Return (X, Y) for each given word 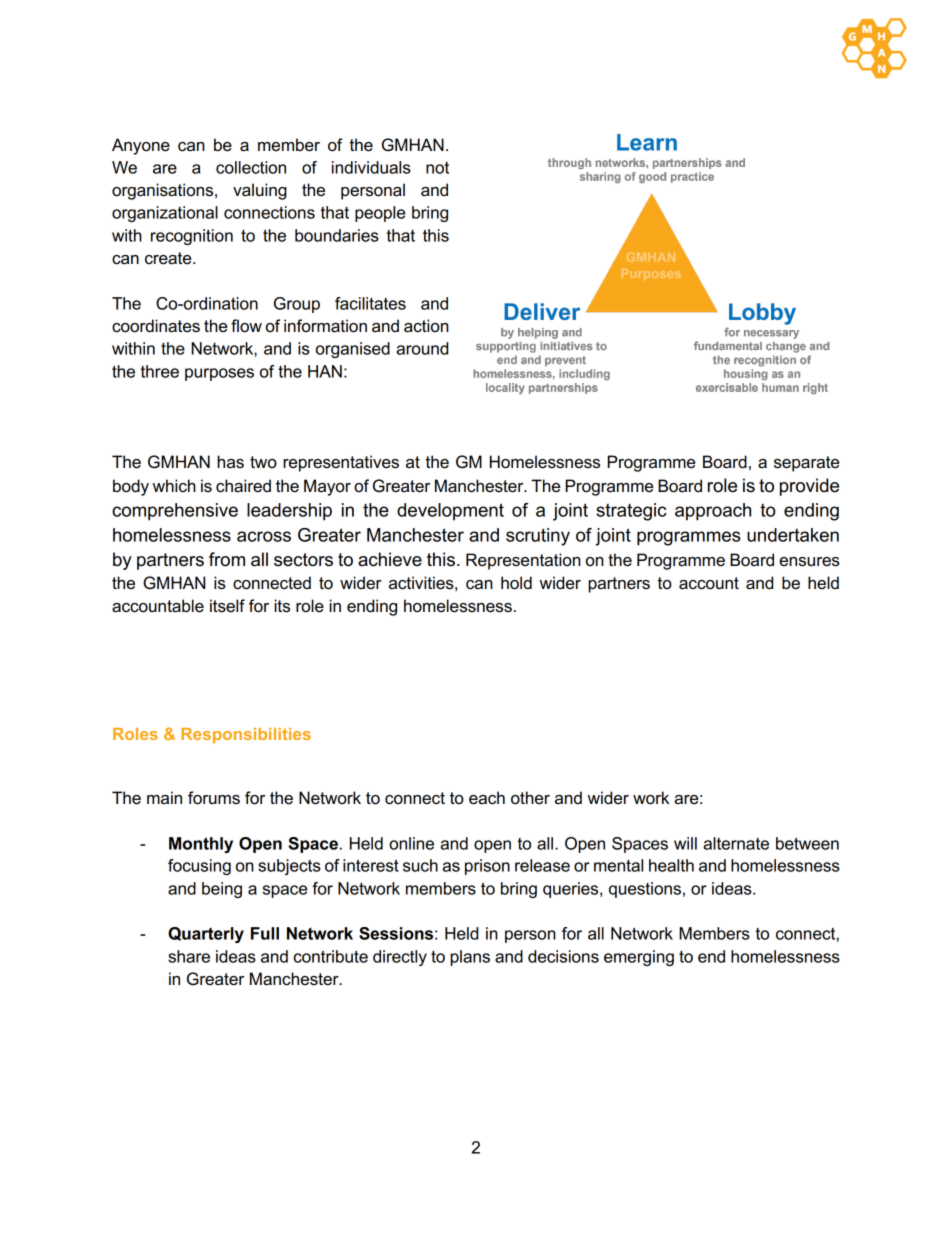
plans (470, 958)
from (227, 559)
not (437, 168)
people (380, 214)
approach (713, 512)
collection (251, 167)
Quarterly (206, 935)
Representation (523, 561)
